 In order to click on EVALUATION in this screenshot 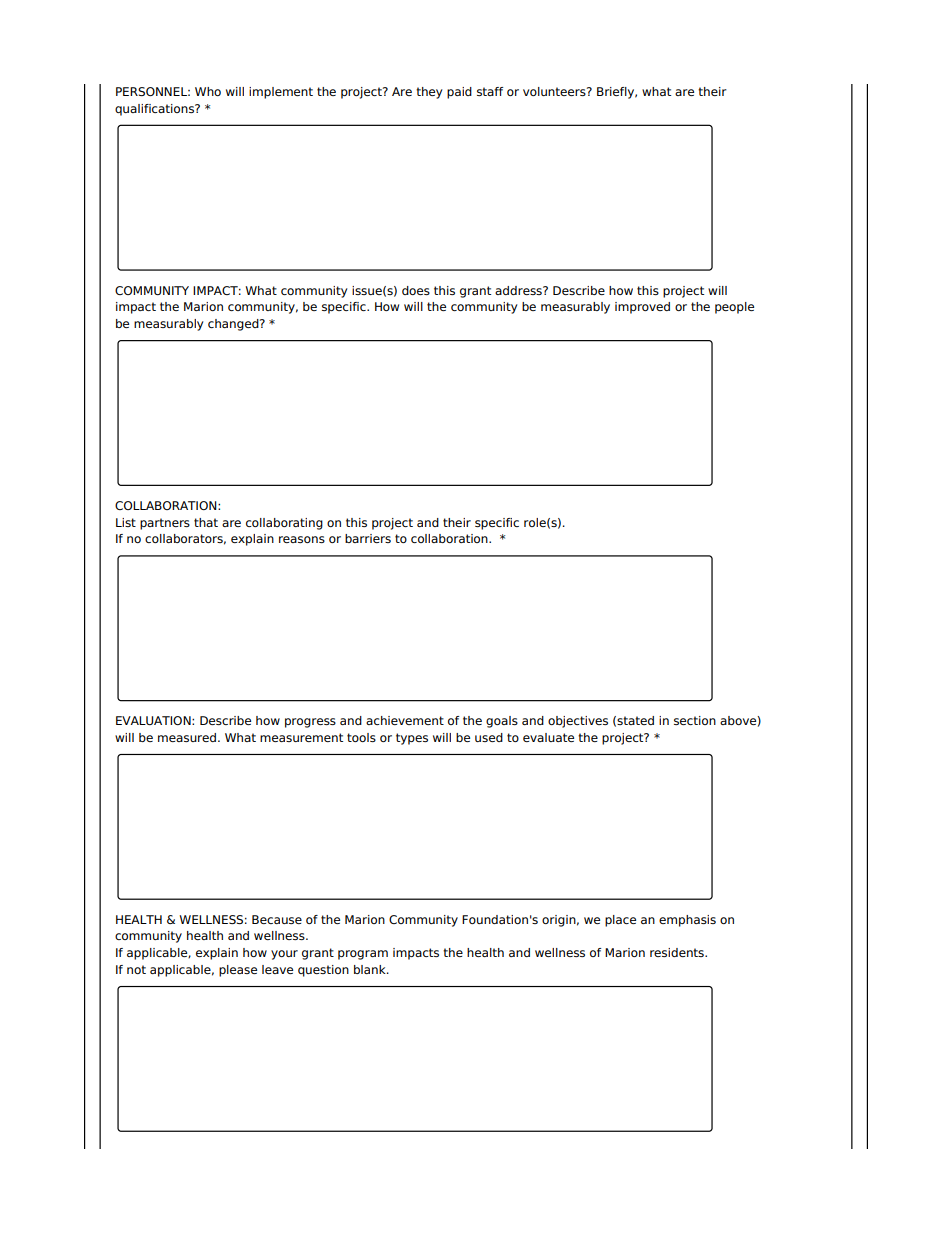, I will do `click(154, 720)`.
